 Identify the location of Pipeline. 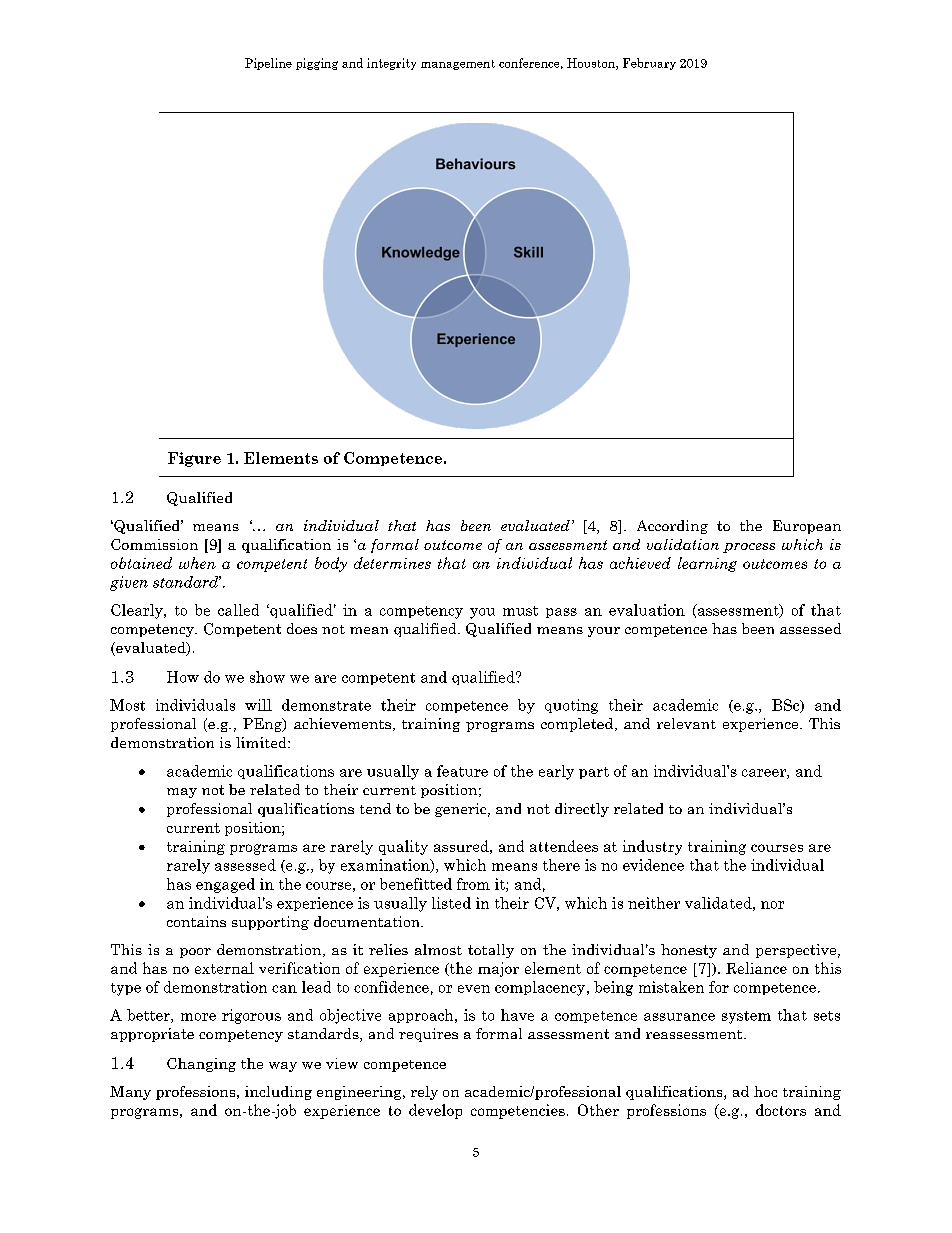
(268, 64).
